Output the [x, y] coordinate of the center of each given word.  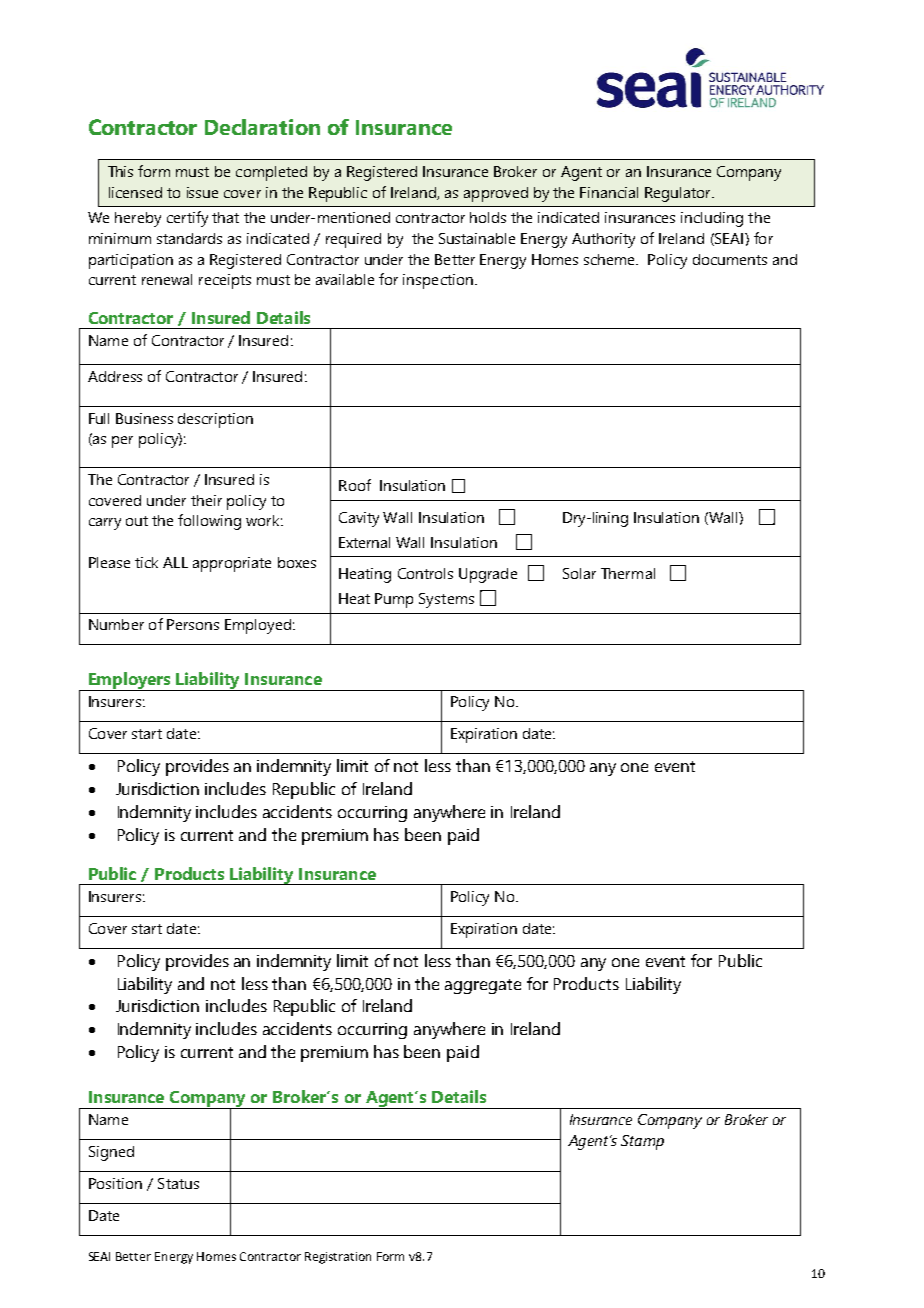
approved [496, 194]
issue [202, 192]
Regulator [679, 194]
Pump [394, 600]
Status [178, 1183]
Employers [130, 681]
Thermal [628, 573]
